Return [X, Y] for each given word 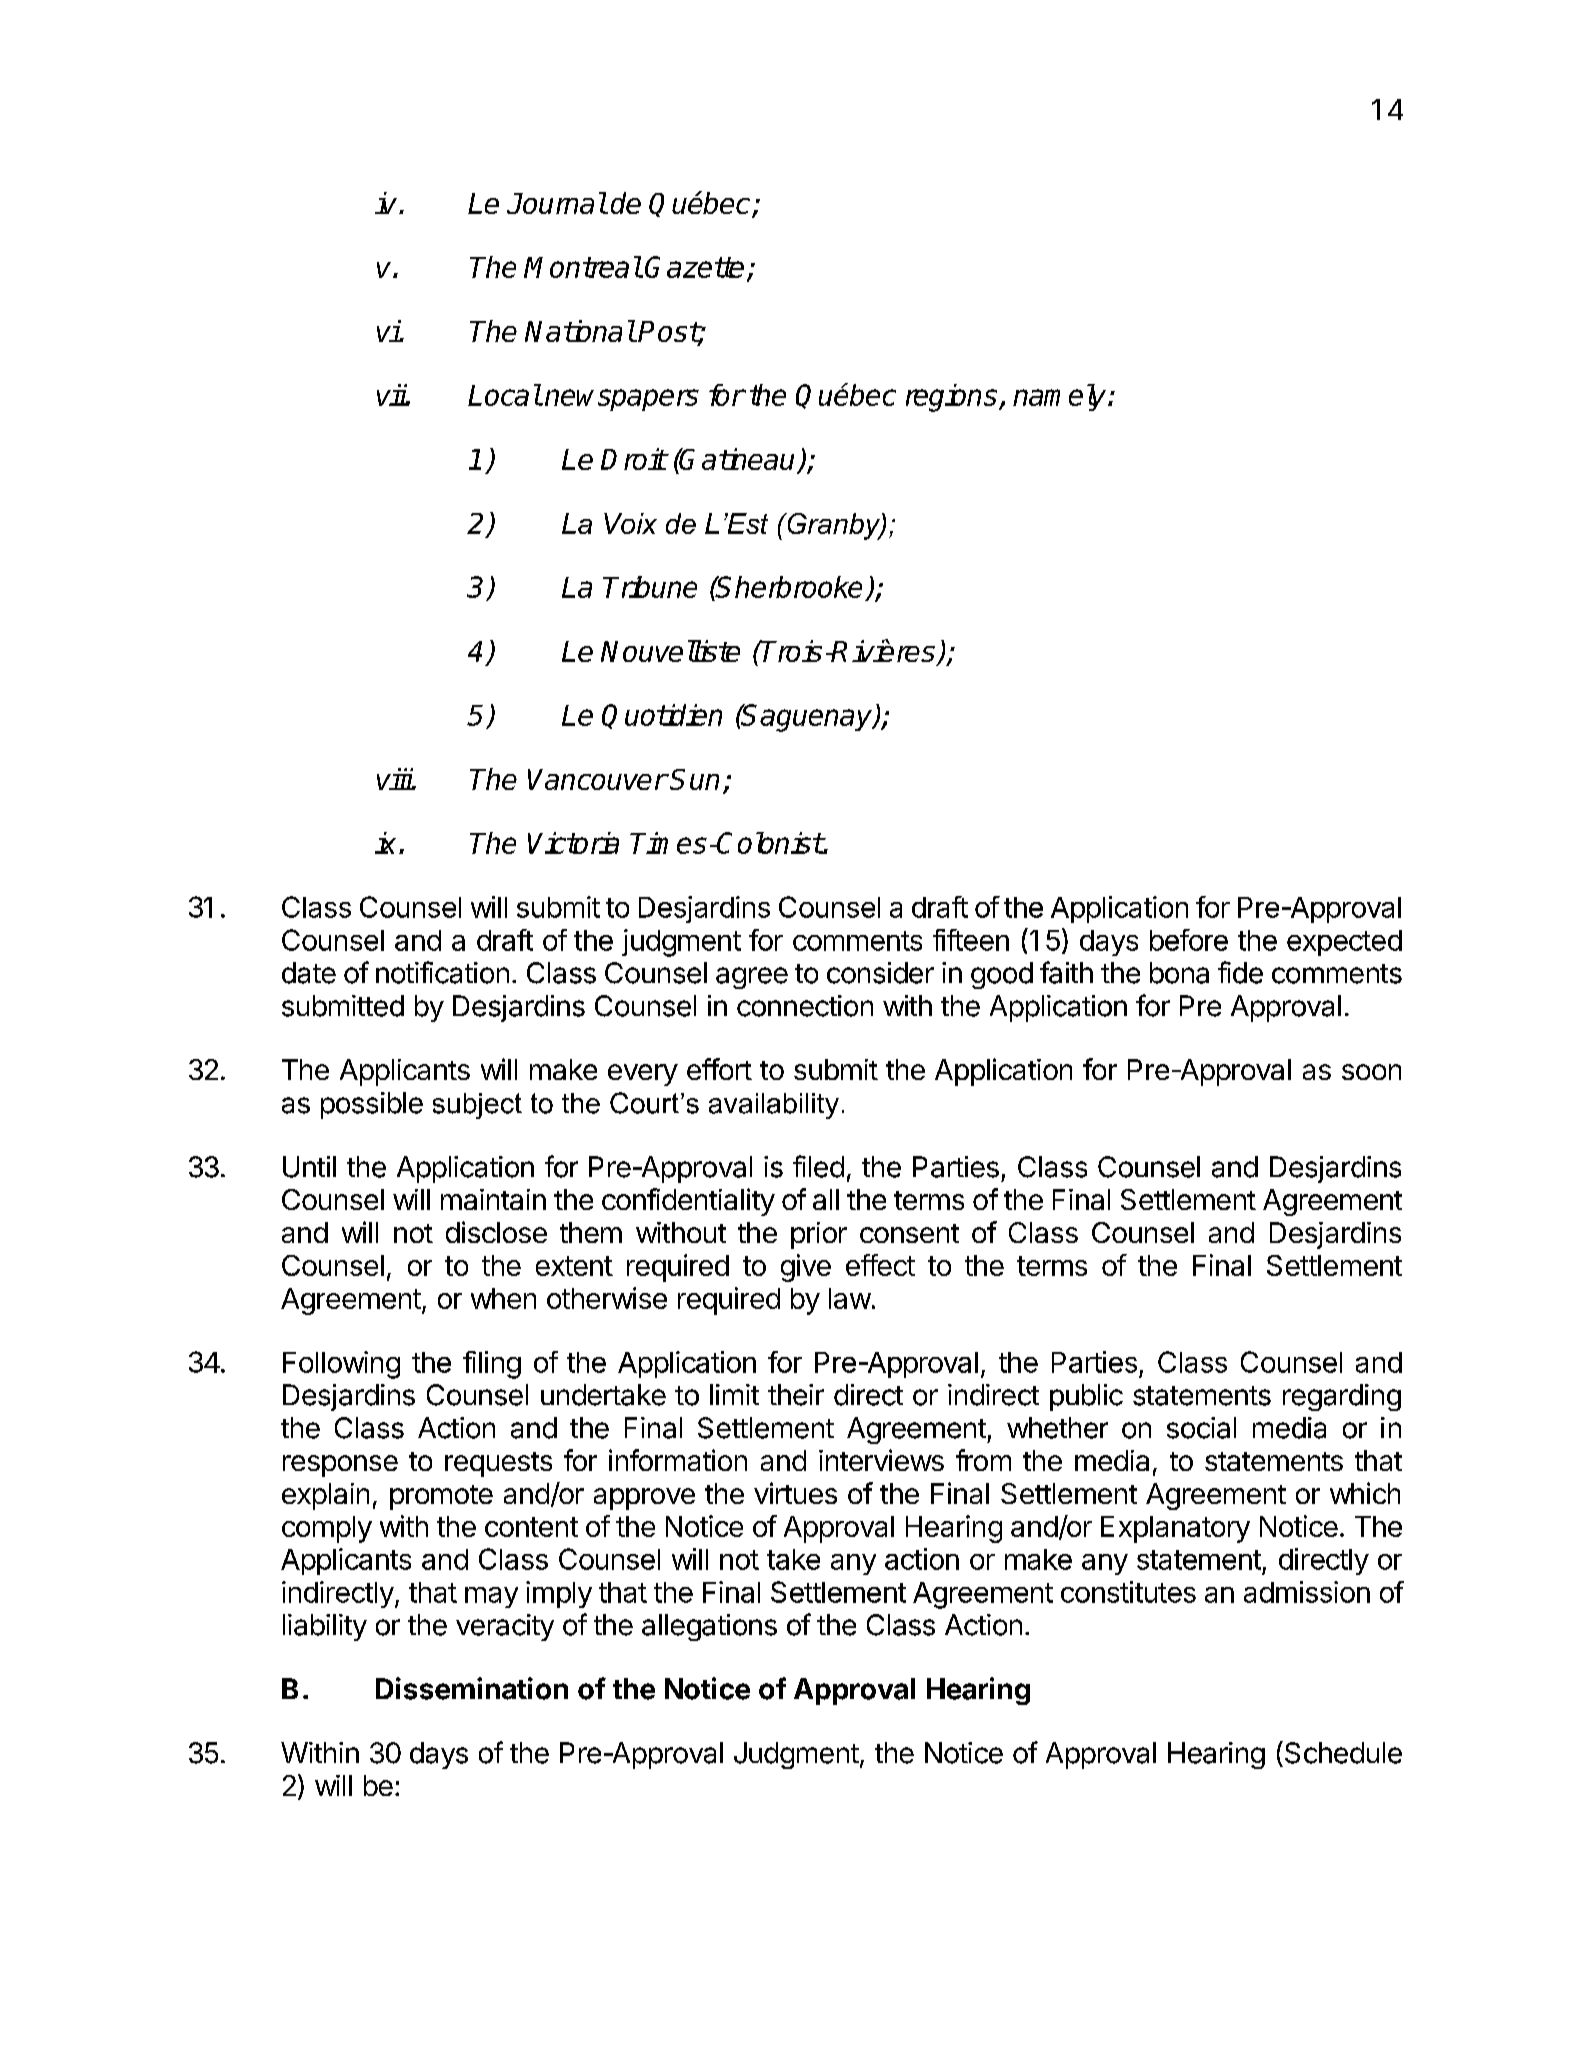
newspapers [622, 400]
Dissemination [472, 1688]
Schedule [1343, 1753]
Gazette [694, 267]
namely [1061, 397]
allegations [709, 1627]
